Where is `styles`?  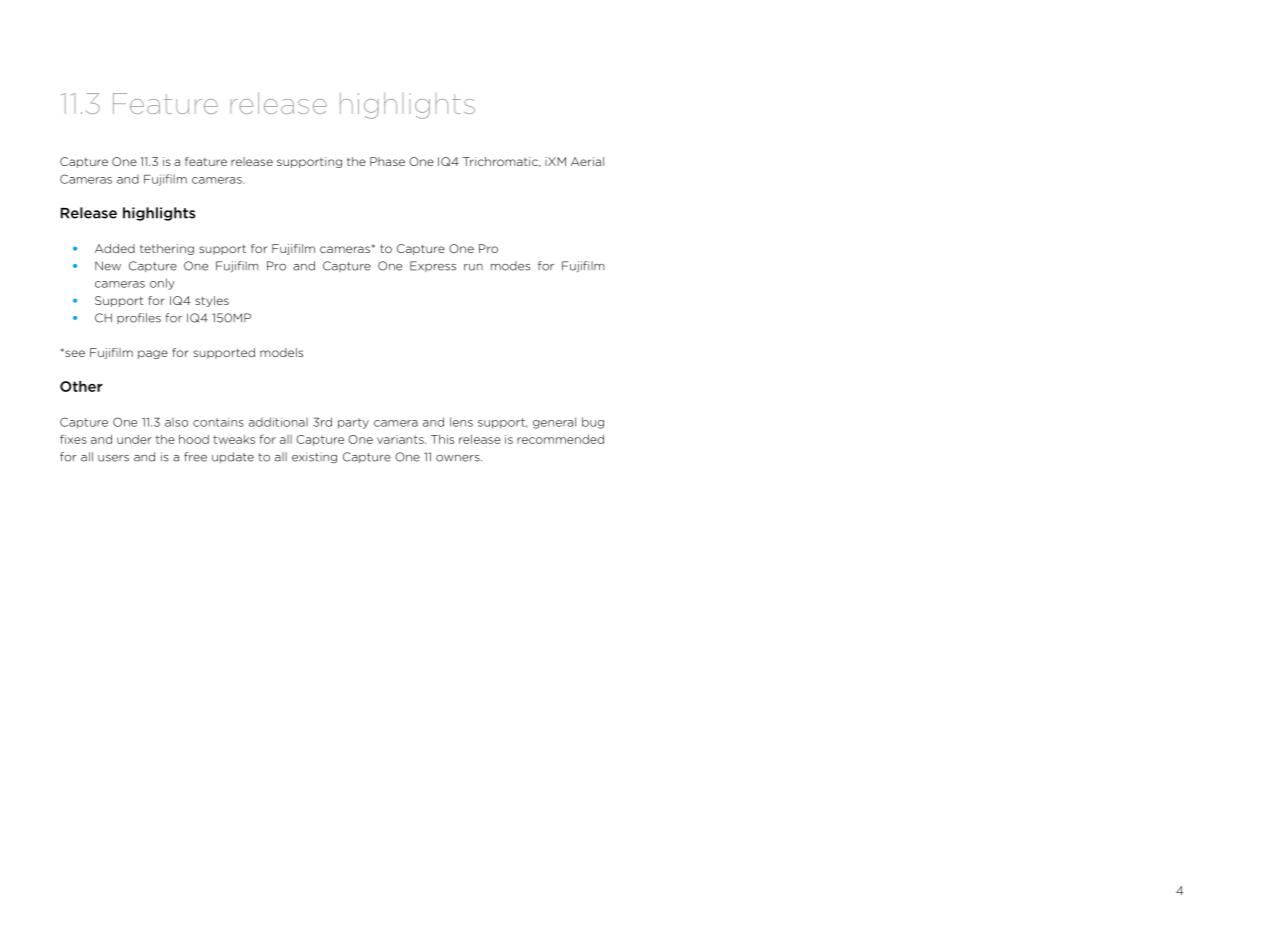
styles is located at coordinates (212, 301).
